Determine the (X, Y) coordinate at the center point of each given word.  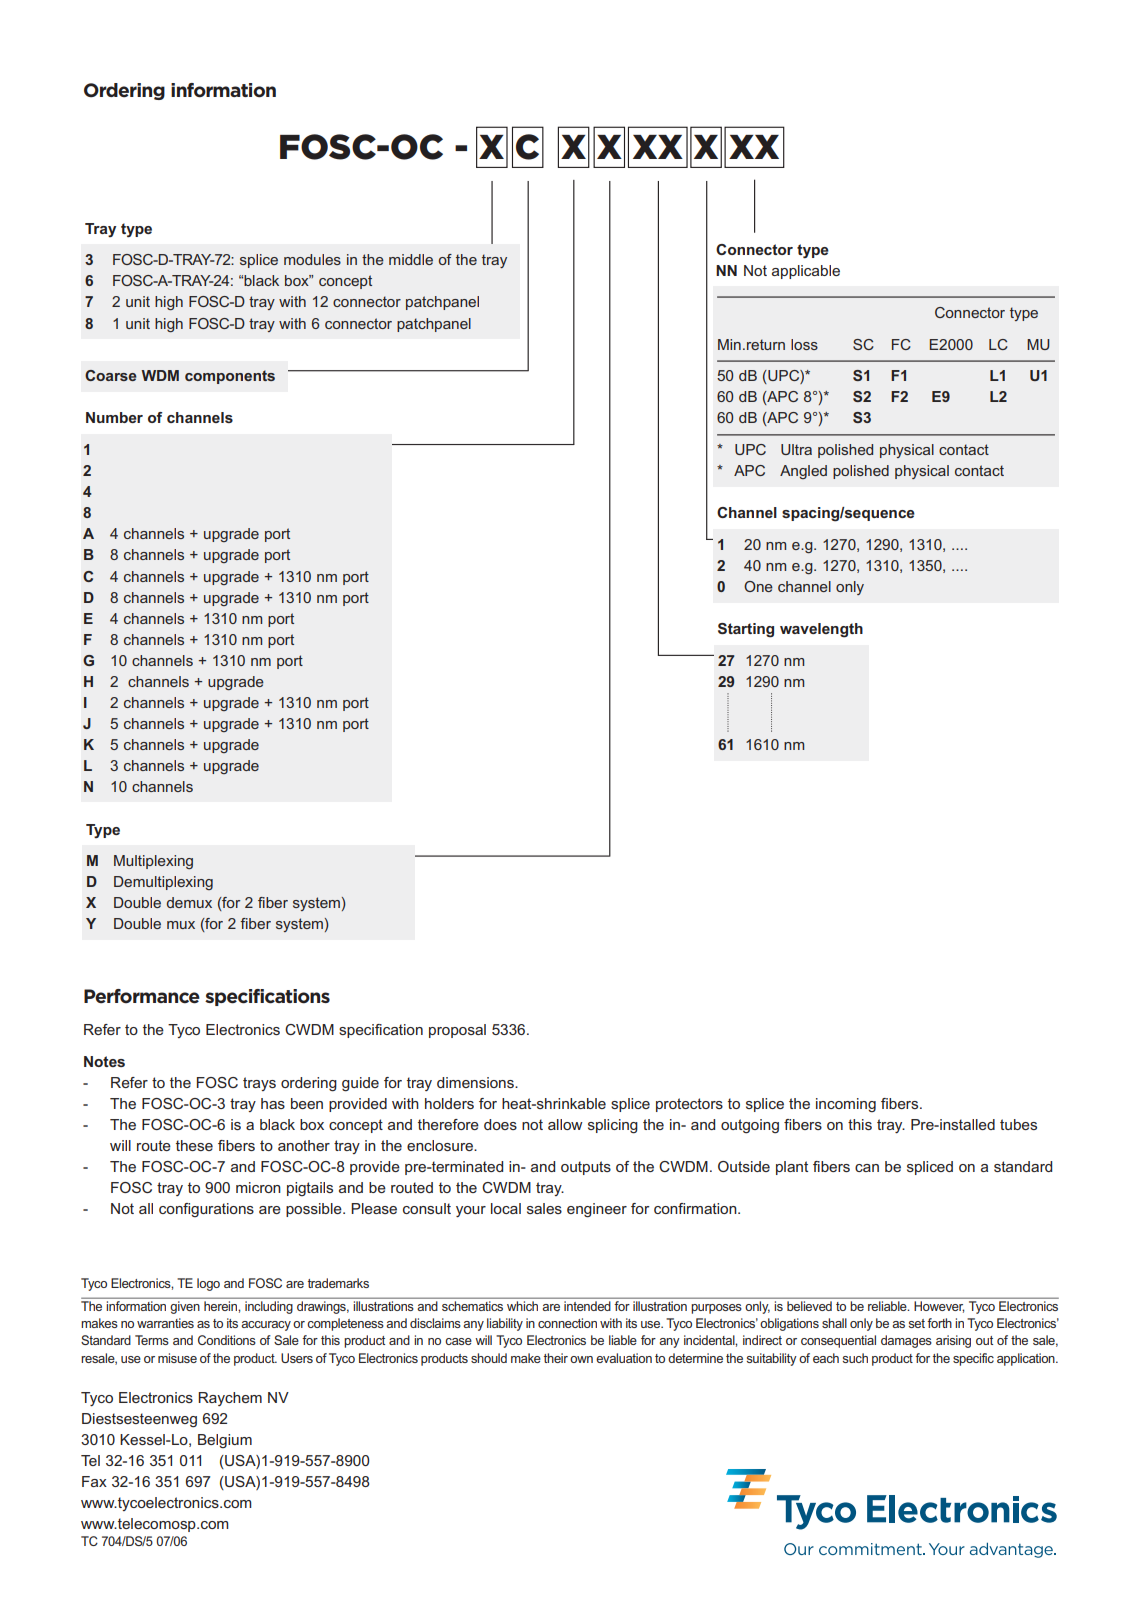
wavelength (821, 630)
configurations (206, 1210)
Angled (803, 472)
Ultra (796, 449)
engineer (597, 1210)
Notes (104, 1061)
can (867, 1168)
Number (114, 417)
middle (411, 259)
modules (312, 259)
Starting (746, 630)
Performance (142, 996)
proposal (457, 1031)
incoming (846, 1105)
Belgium (225, 1441)
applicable (806, 272)
